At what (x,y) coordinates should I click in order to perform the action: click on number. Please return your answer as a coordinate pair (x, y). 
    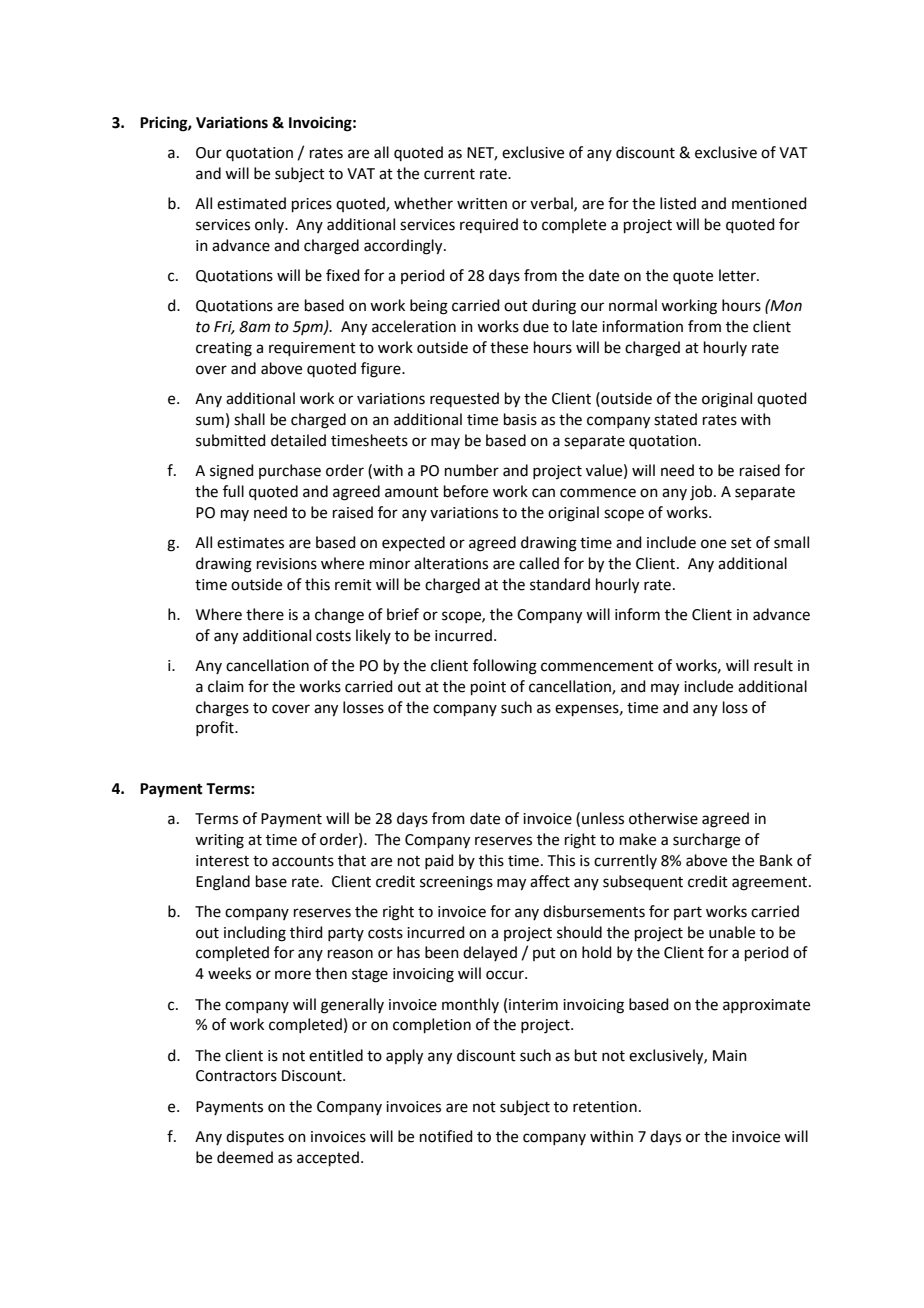
    Looking at the image, I should click on (472, 470).
